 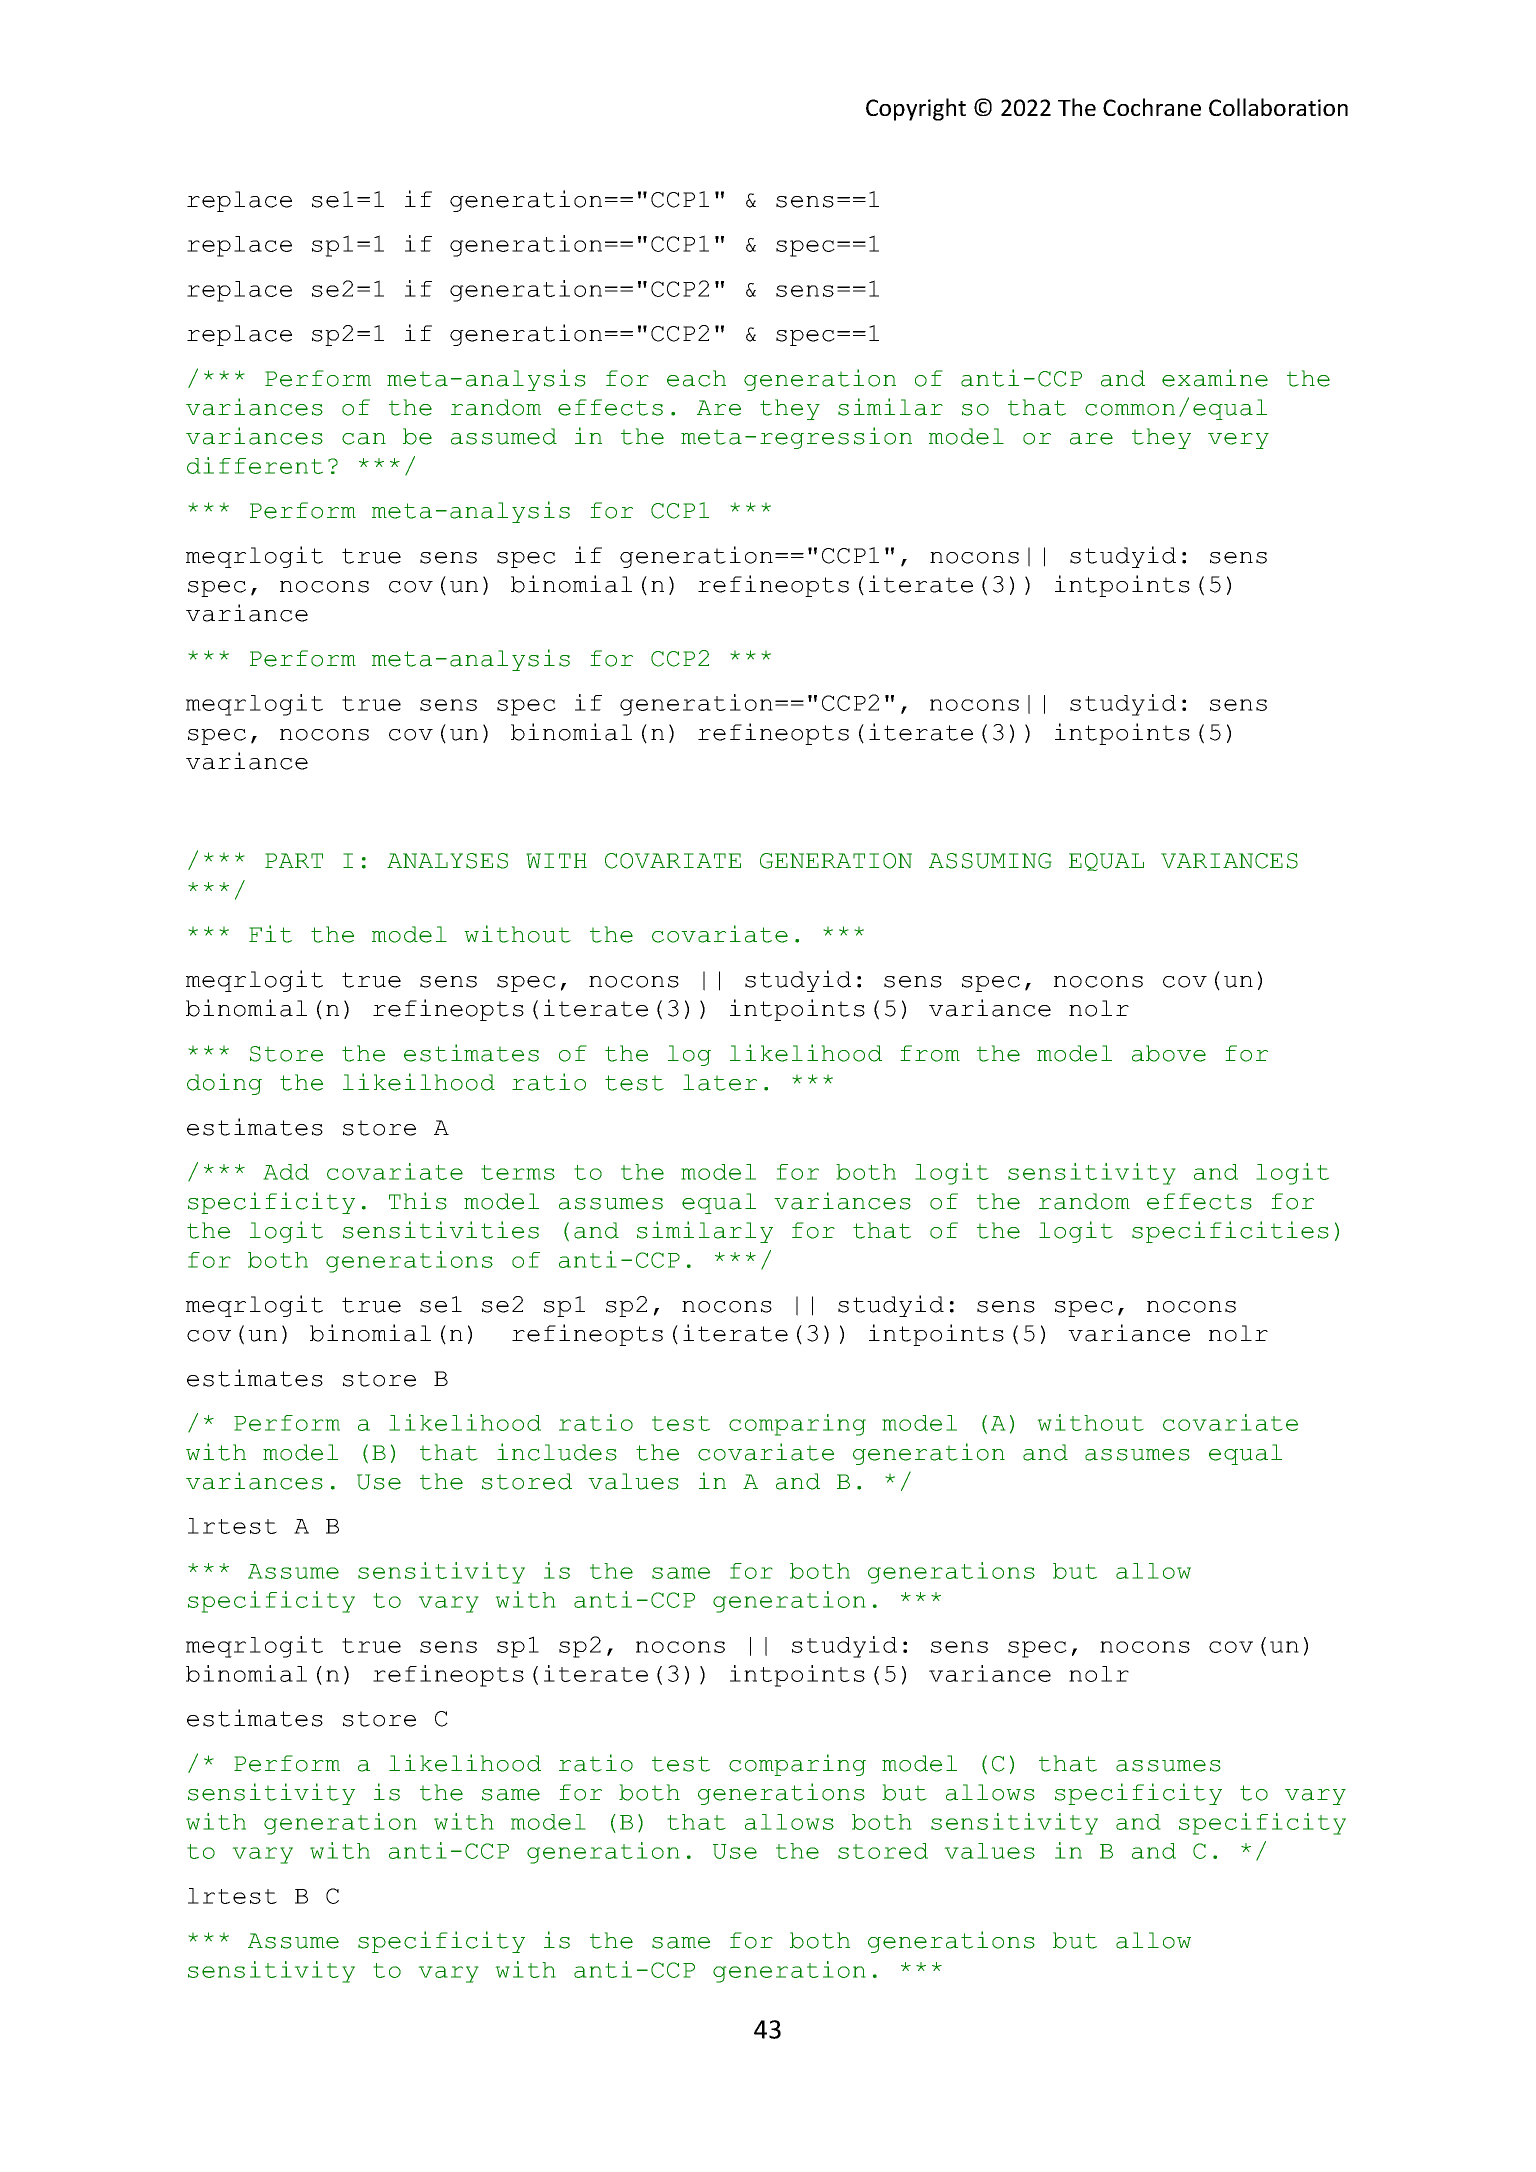 What do you see at coordinates (1238, 441) in the screenshot?
I see `very` at bounding box center [1238, 441].
